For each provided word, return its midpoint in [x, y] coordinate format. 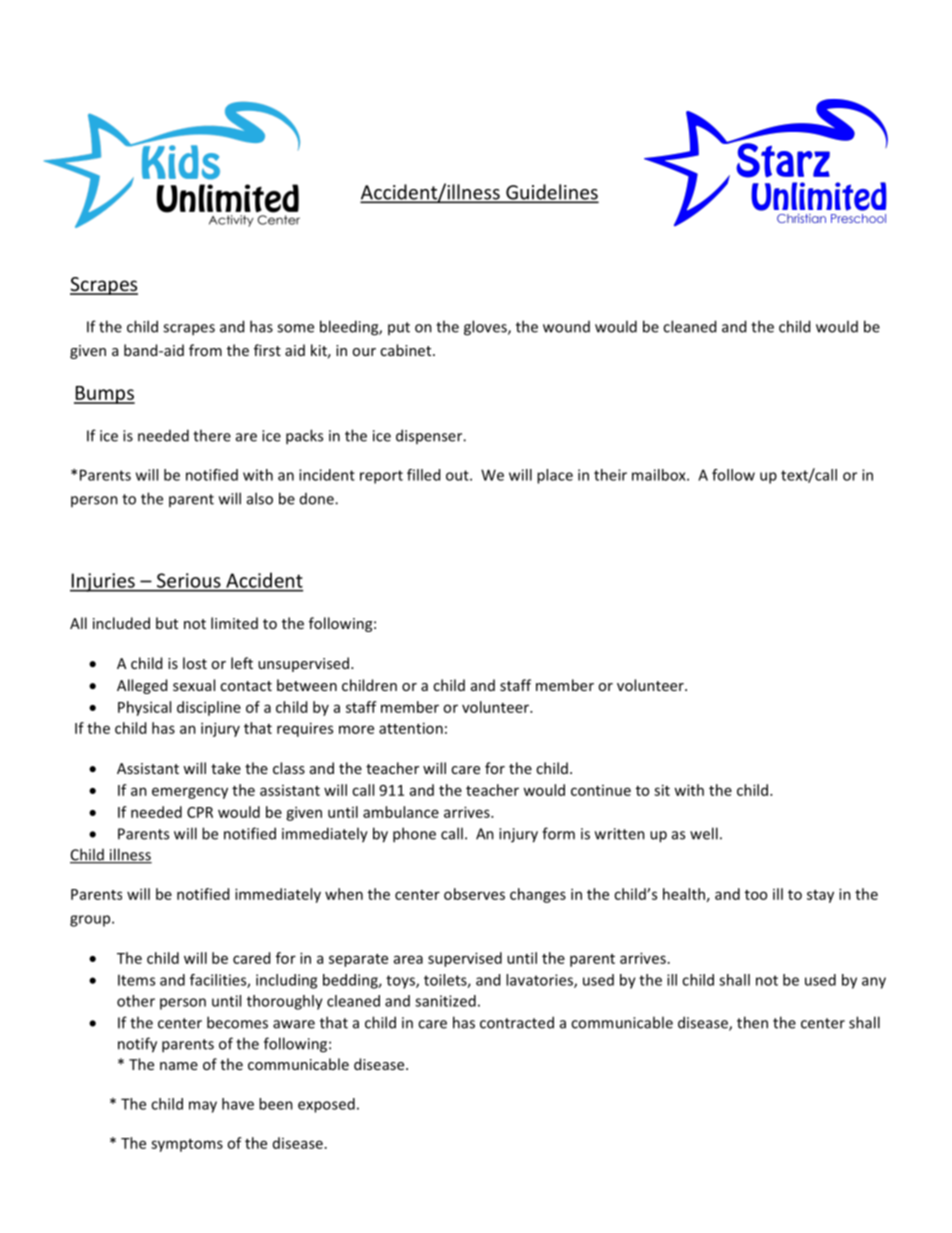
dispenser [430, 436]
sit [662, 790]
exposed [326, 1105]
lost [195, 663]
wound [566, 327]
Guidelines [551, 193]
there [212, 435]
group [91, 921]
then [752, 1022]
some [295, 328]
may [203, 1107]
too [756, 895]
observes [474, 894]
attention [411, 728]
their [610, 475]
